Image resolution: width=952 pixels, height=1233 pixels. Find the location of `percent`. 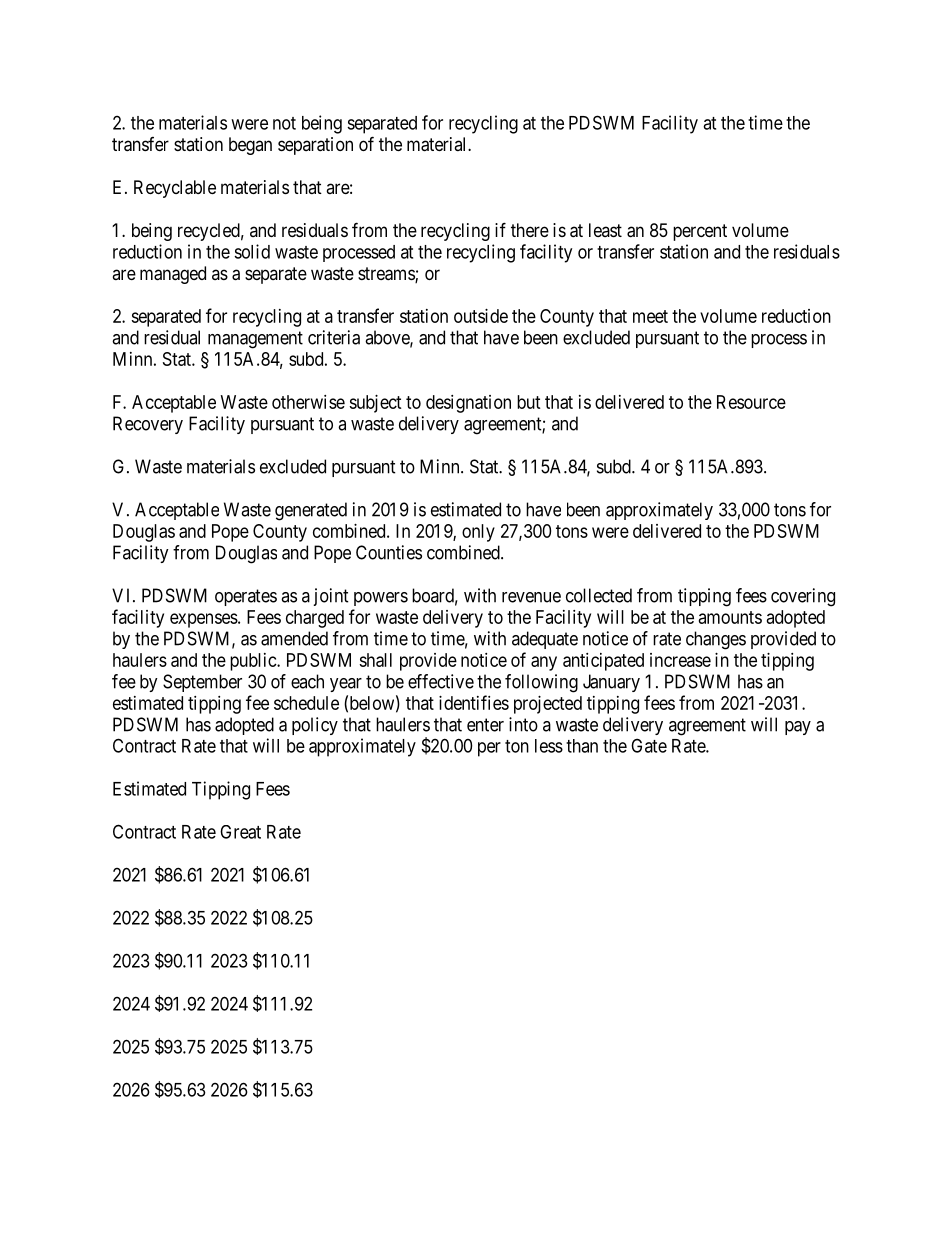

percent is located at coordinates (700, 232).
